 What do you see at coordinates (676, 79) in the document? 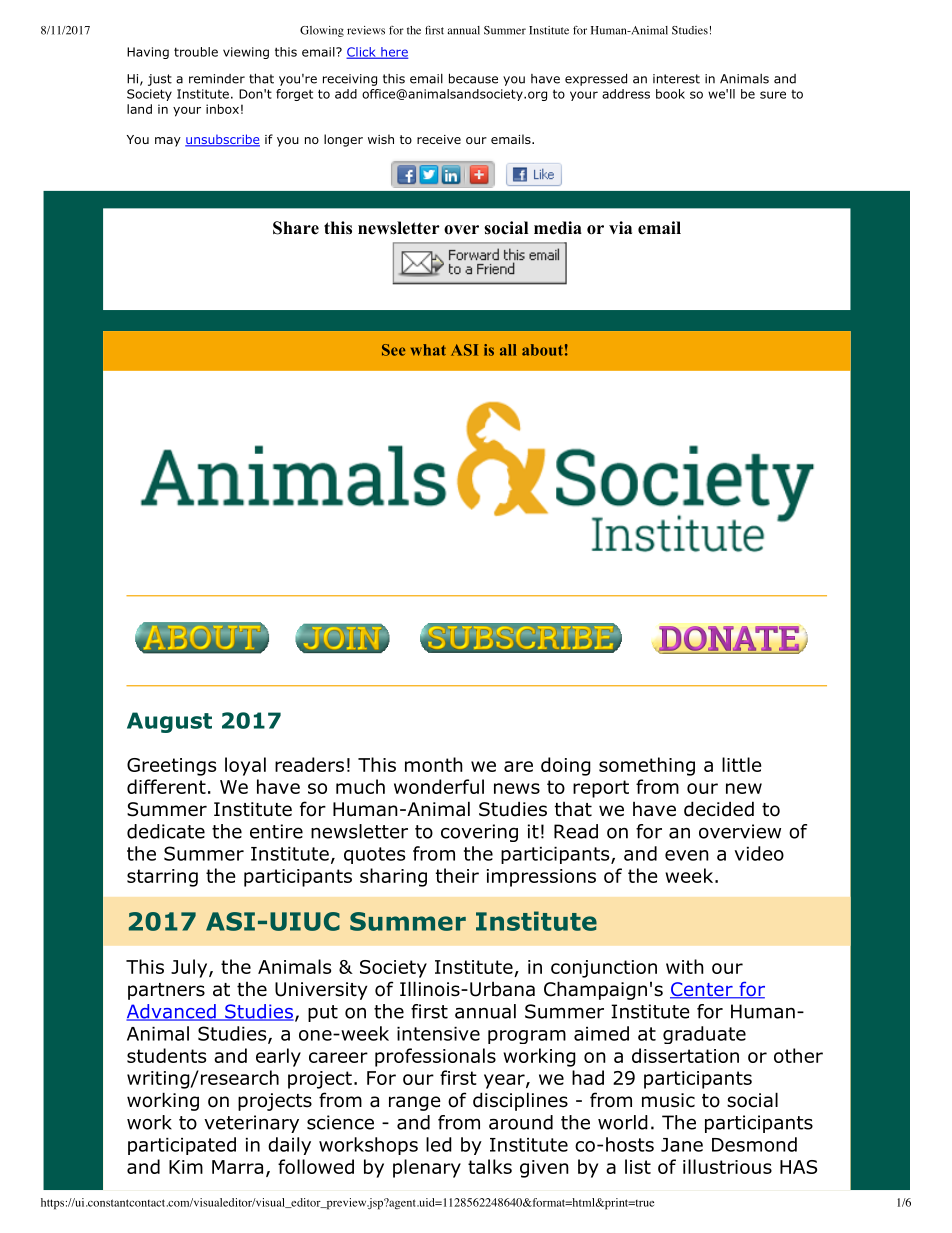
I see `interest` at bounding box center [676, 79].
